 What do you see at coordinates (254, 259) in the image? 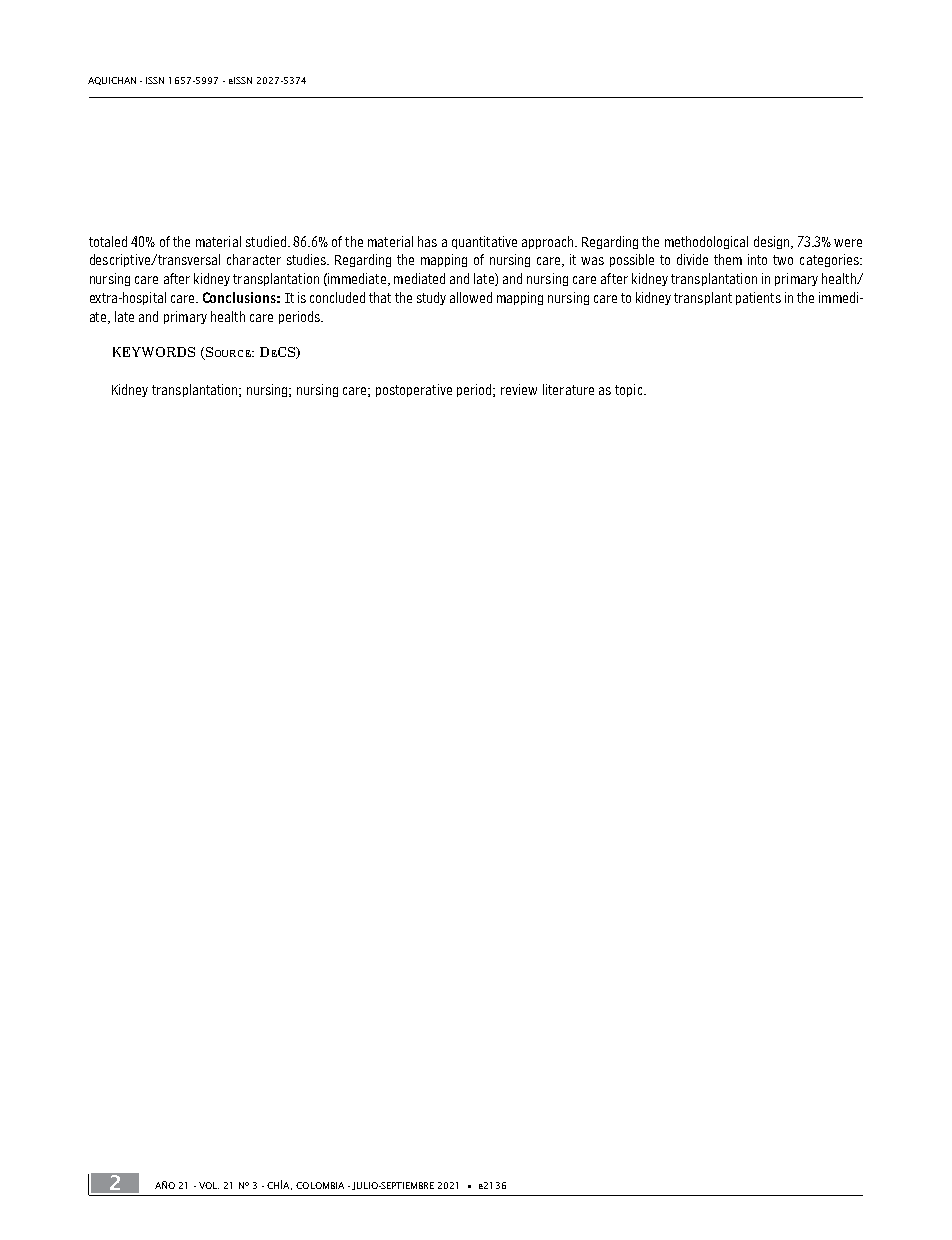
I see `character` at bounding box center [254, 259].
